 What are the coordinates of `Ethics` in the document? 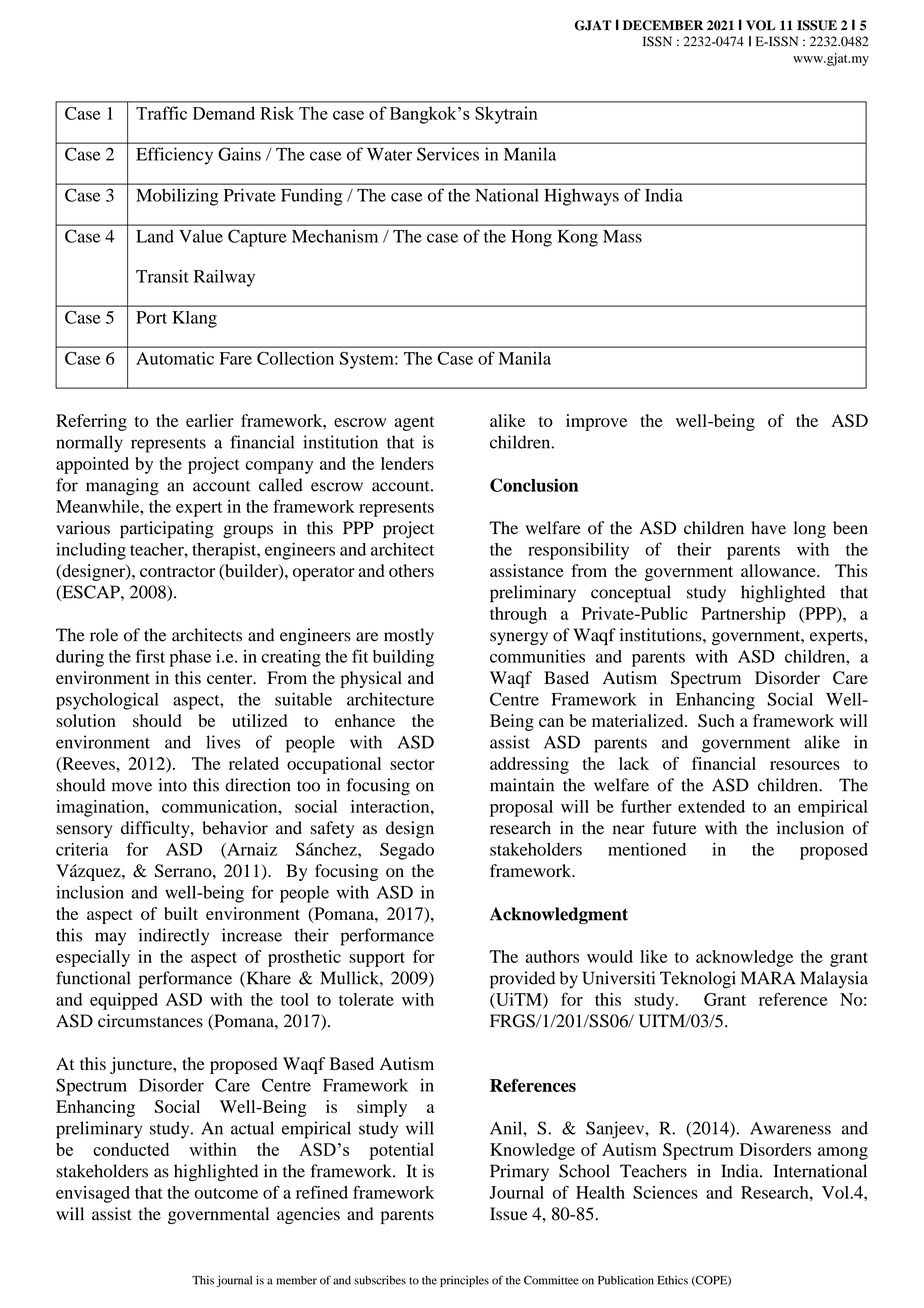 It's located at (673, 1280).
